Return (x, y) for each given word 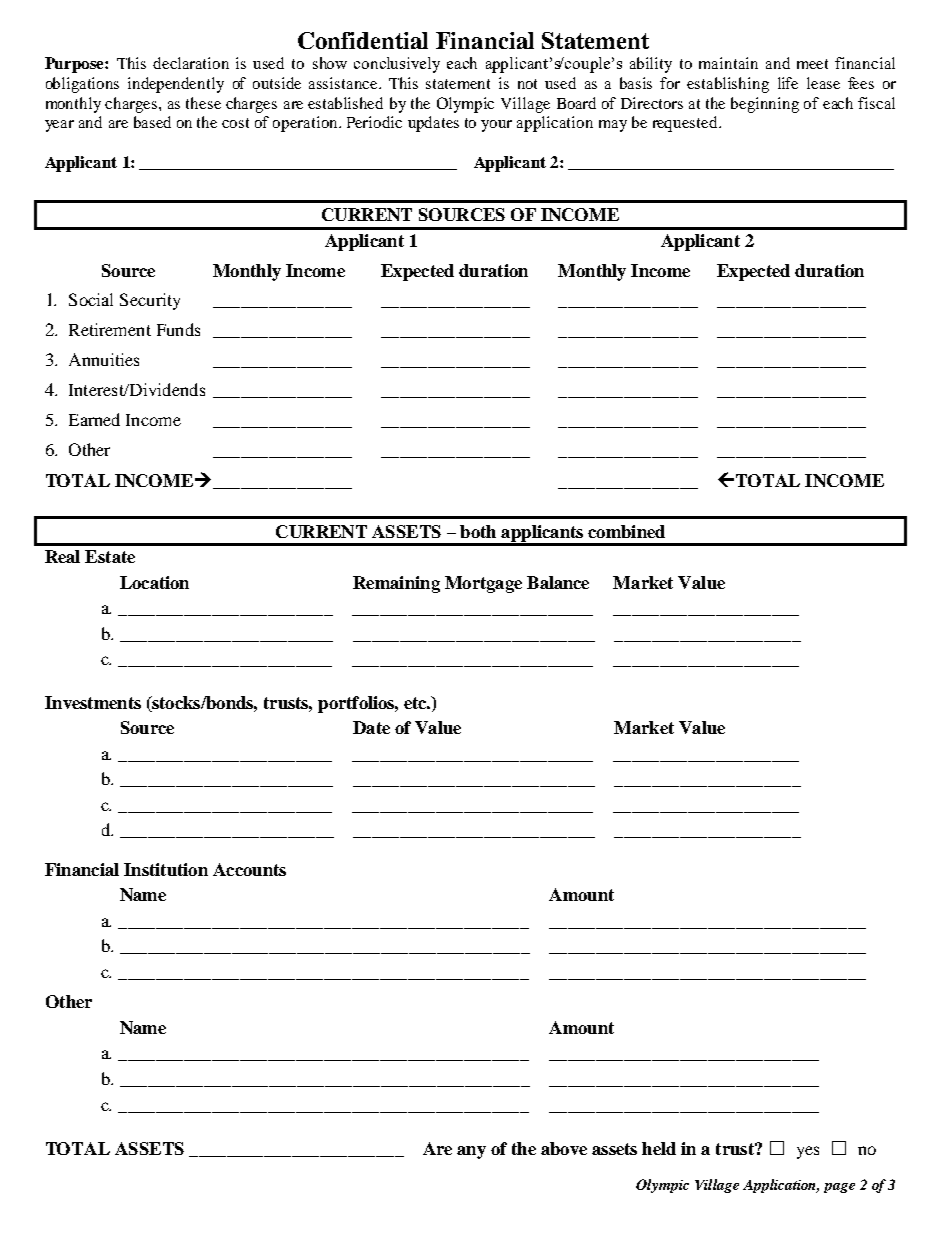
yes (808, 1152)
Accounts (249, 869)
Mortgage (483, 584)
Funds (178, 329)
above (564, 1148)
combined (626, 531)
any (471, 1152)
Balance (558, 582)
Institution (166, 869)
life (788, 83)
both (478, 531)
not (527, 84)
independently (176, 85)
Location (154, 582)
